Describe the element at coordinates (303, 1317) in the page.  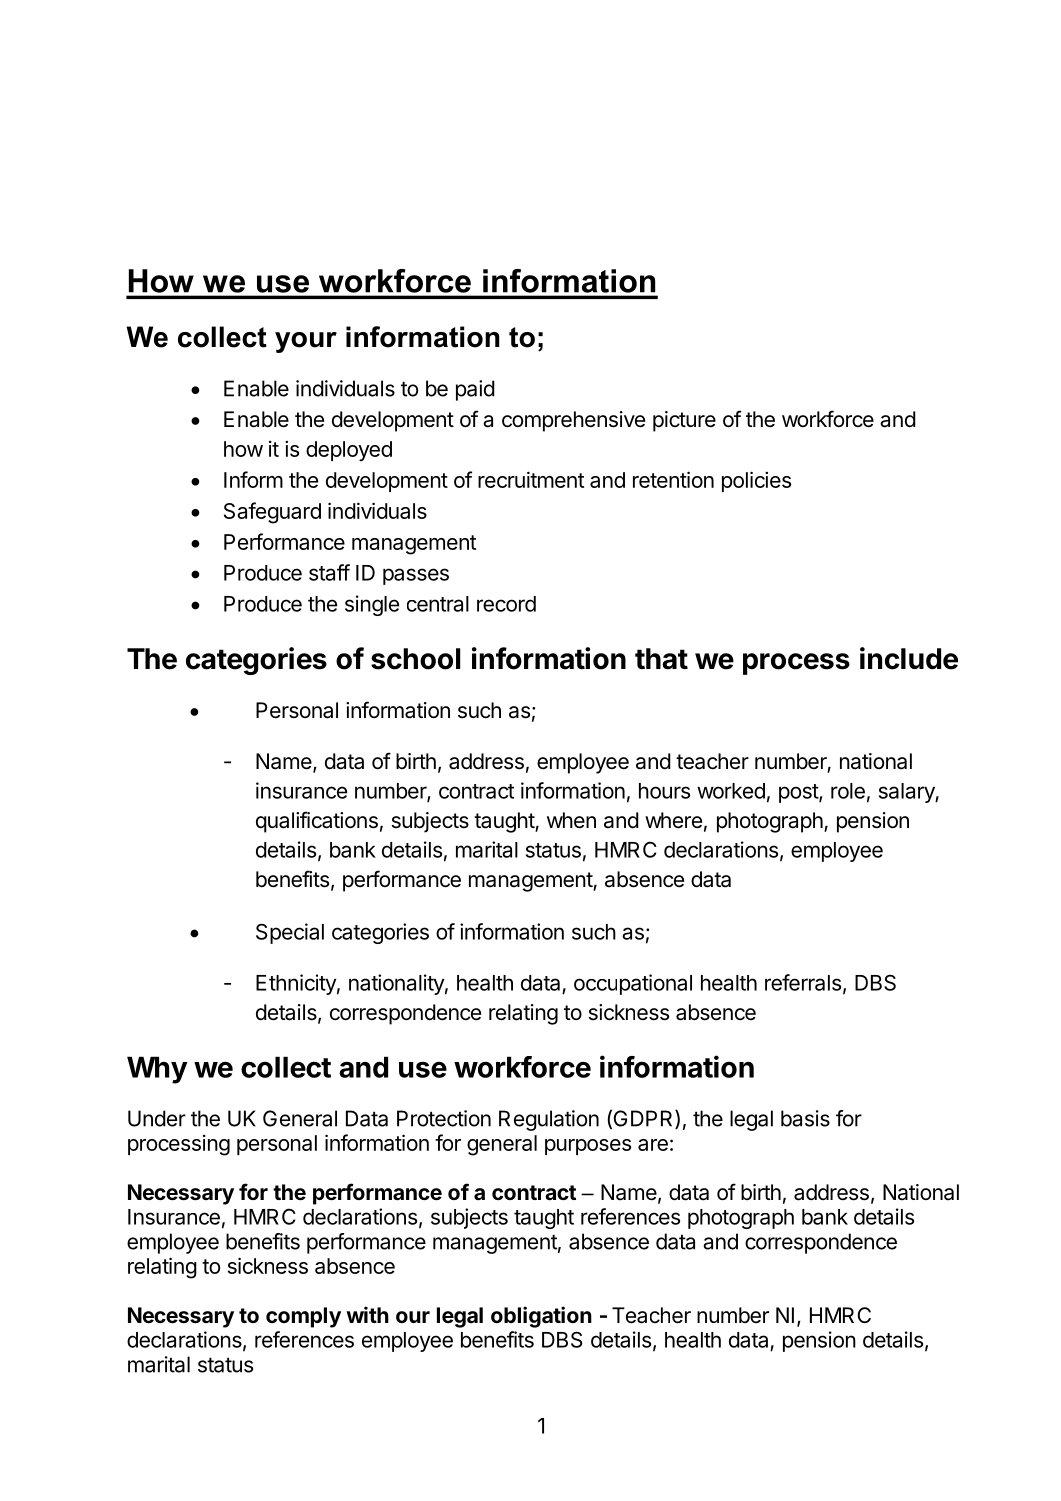
I see `comply` at that location.
